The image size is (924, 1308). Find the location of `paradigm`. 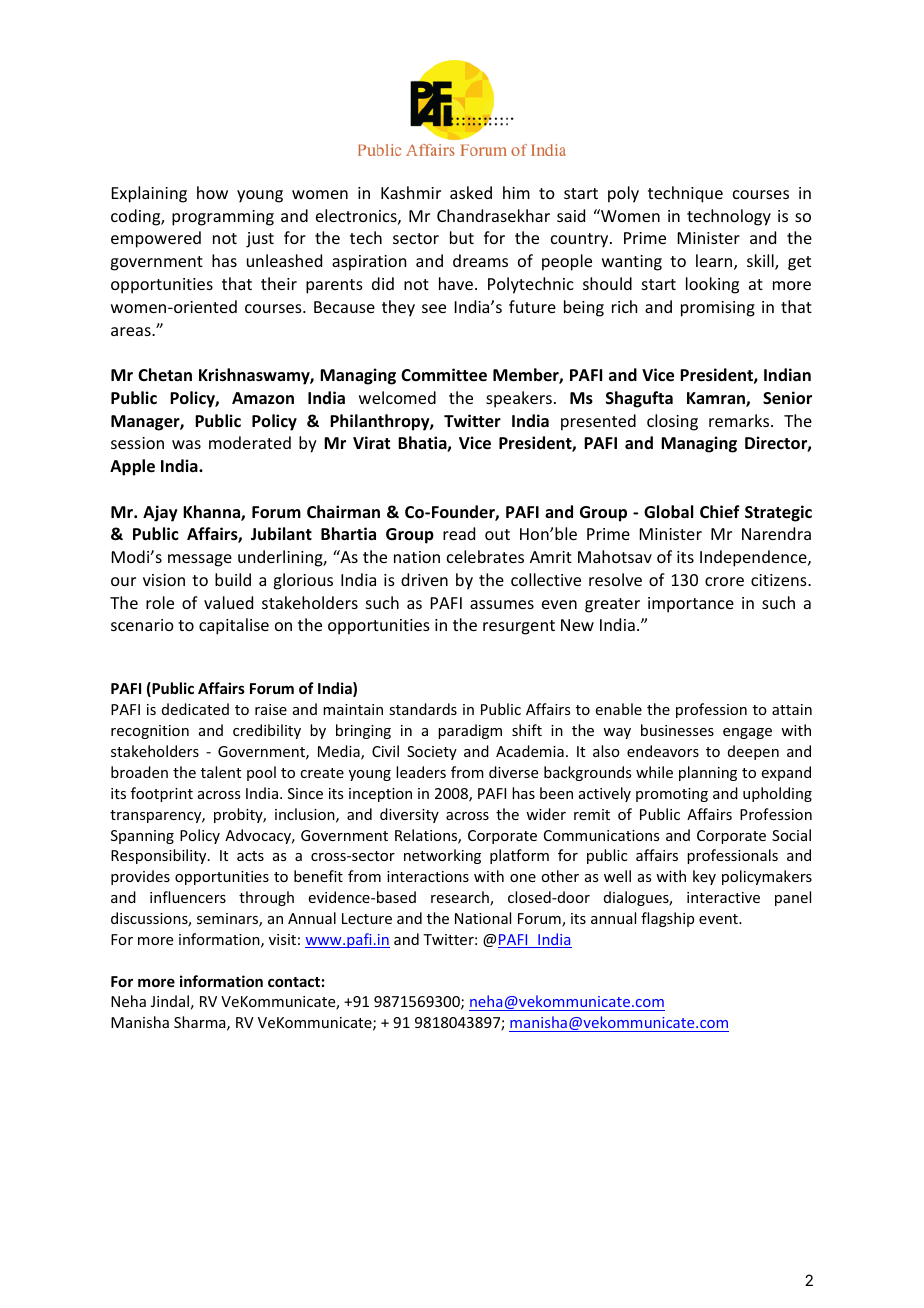

paradigm is located at coordinates (470, 731).
